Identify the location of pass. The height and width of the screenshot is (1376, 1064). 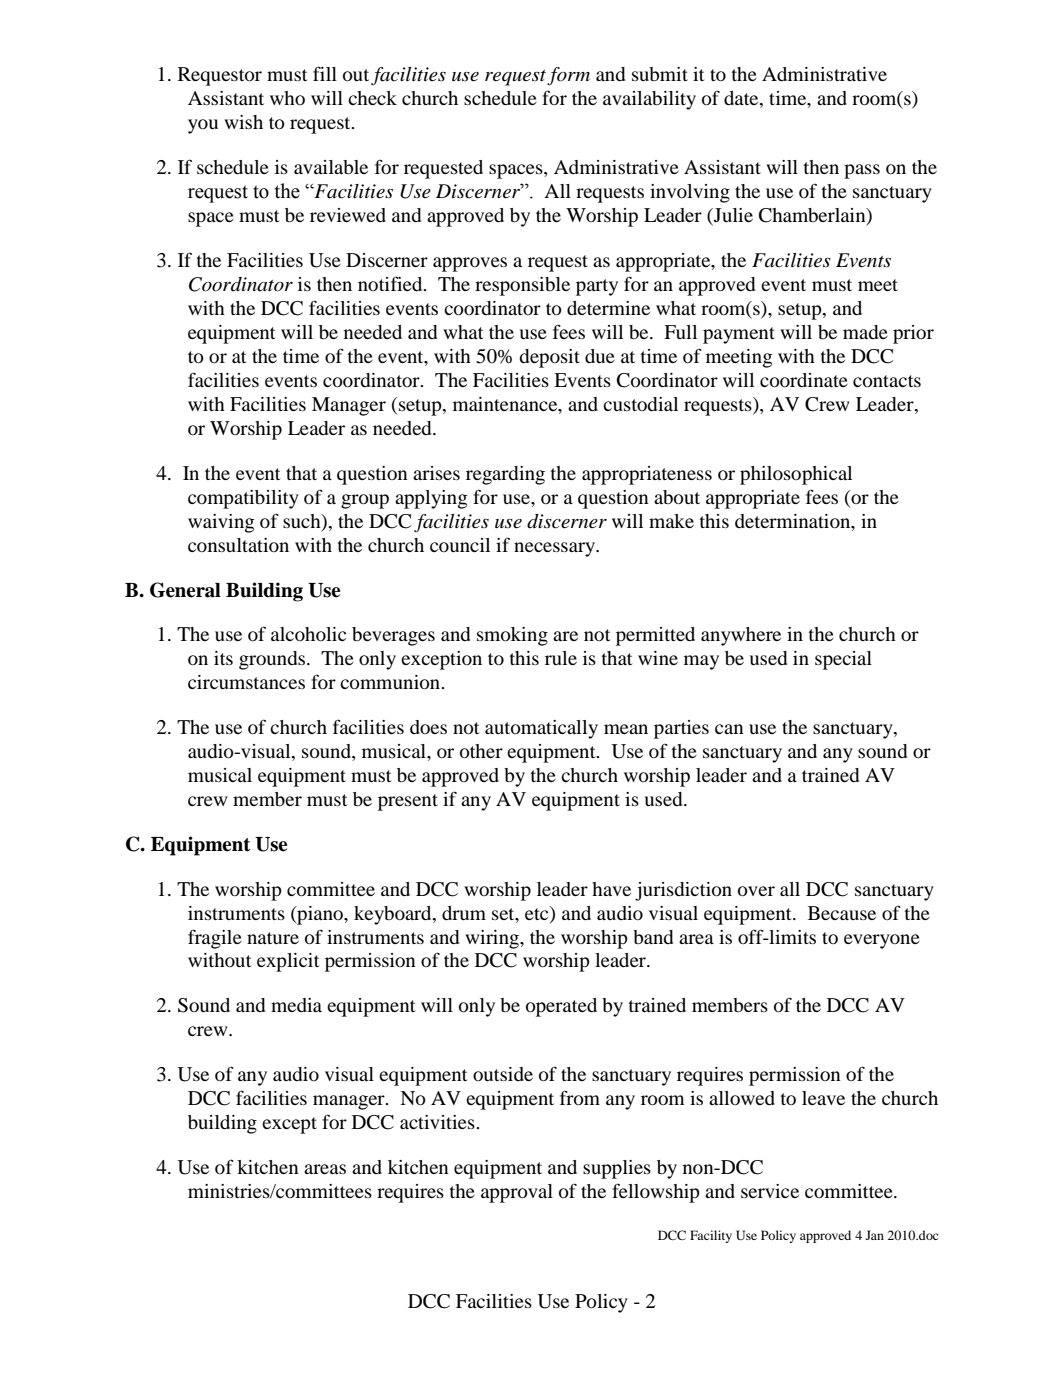
(862, 171).
